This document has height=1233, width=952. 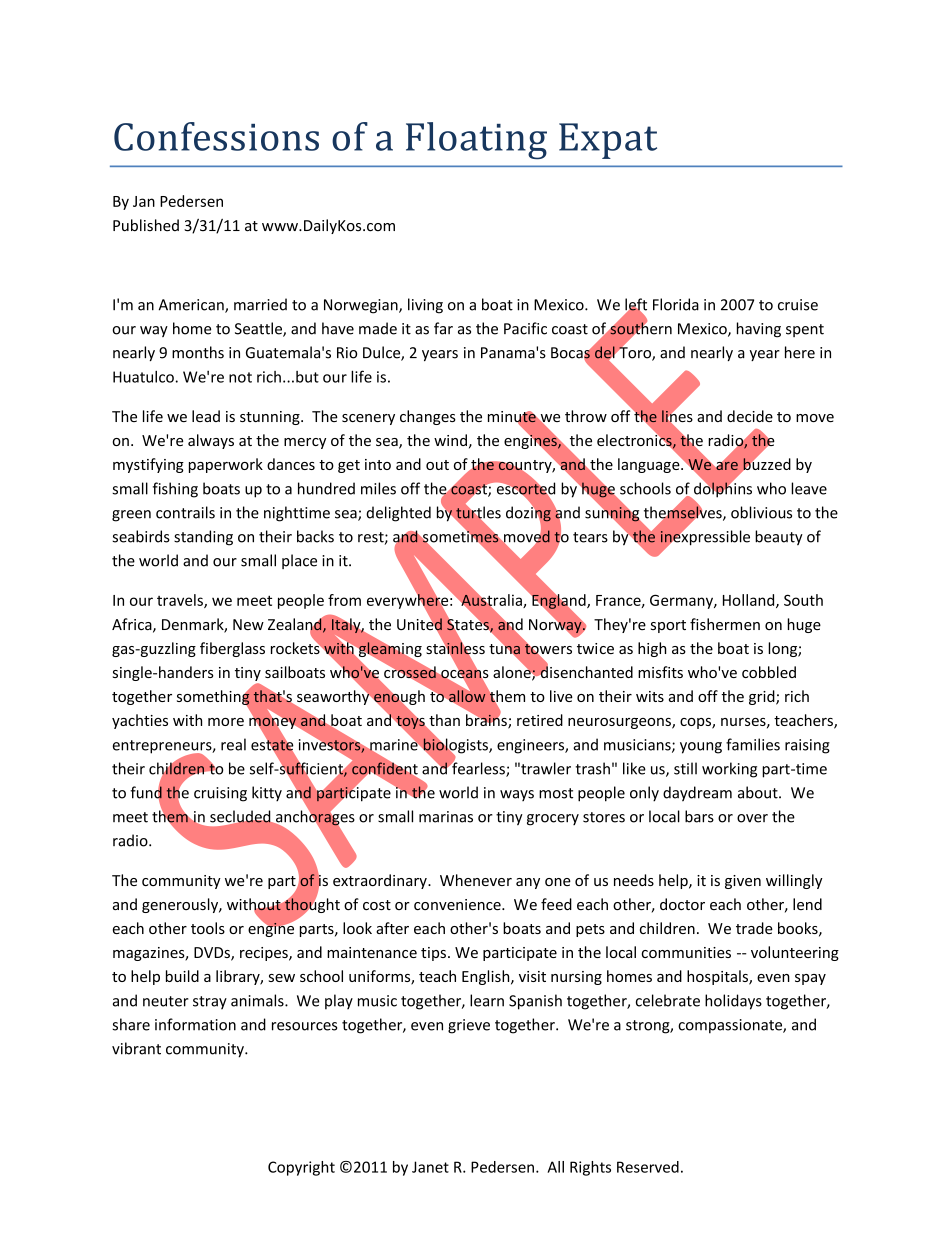 I want to click on Expat, so click(x=608, y=141).
